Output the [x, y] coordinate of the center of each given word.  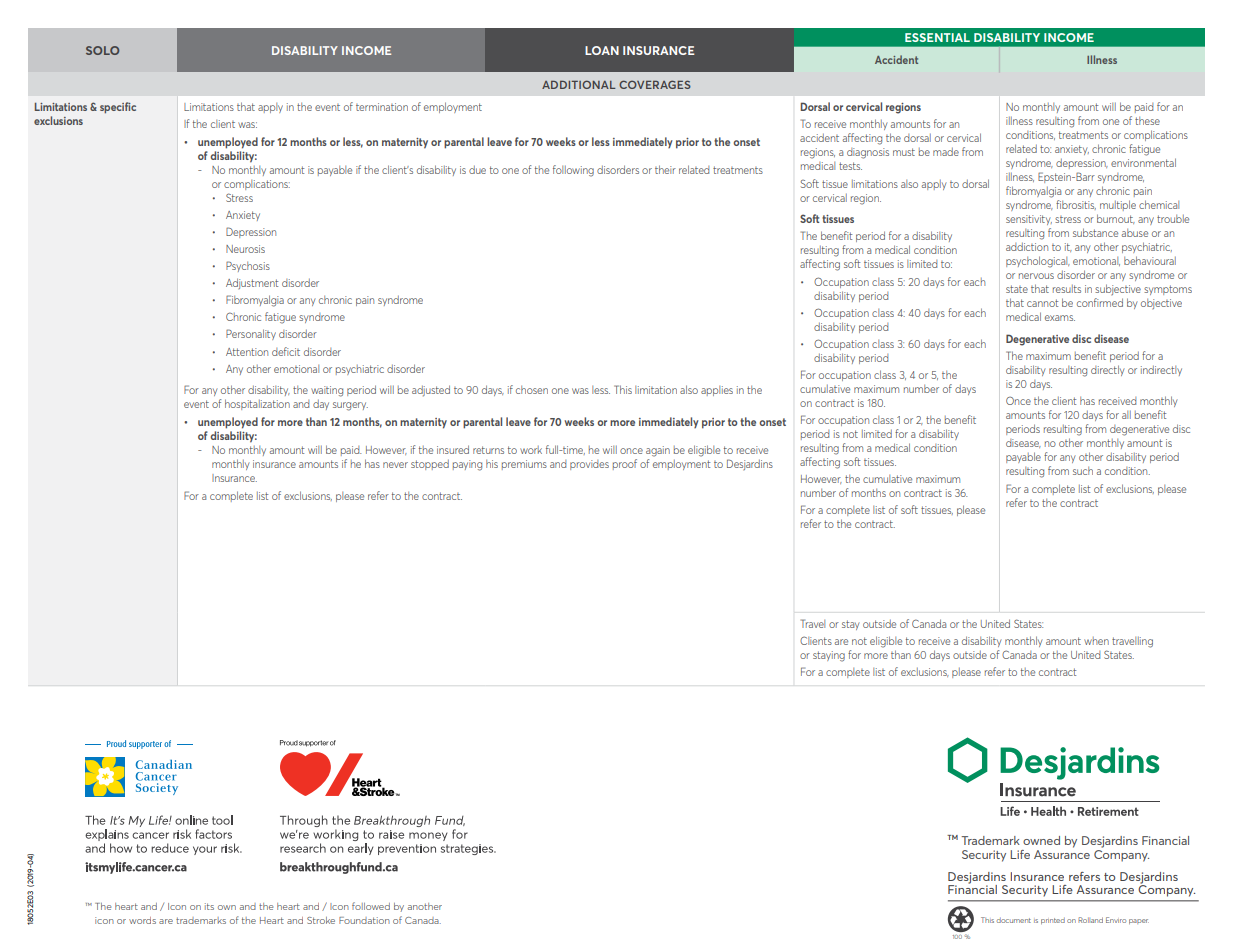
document [1014, 920]
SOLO [102, 50]
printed [1053, 921]
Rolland [1090, 920]
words [142, 920]
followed [371, 906]
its [209, 906]
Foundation [364, 920]
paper [1139, 921]
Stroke [321, 920]
